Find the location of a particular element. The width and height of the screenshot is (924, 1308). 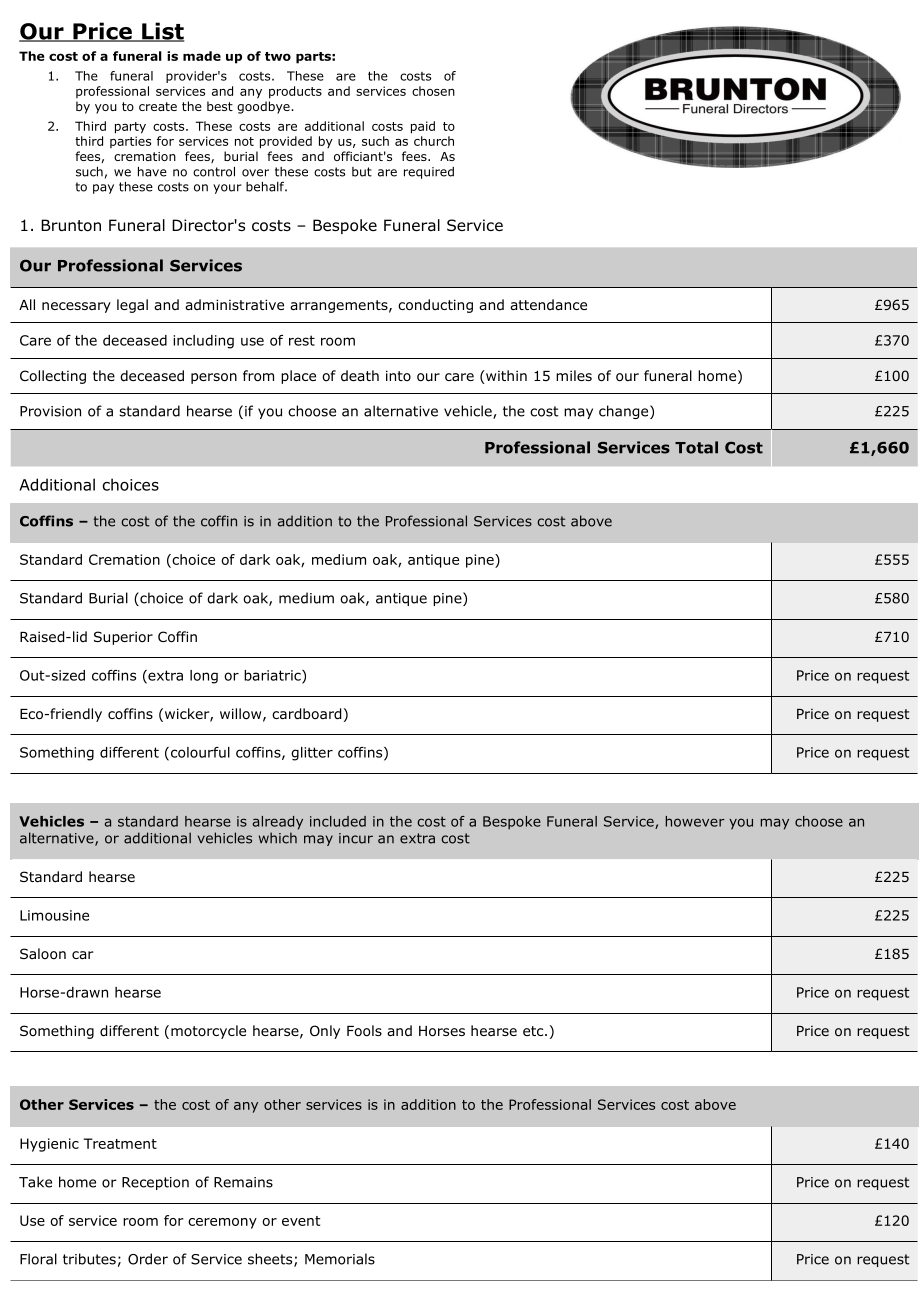

tributes is located at coordinates (89, 1259).
